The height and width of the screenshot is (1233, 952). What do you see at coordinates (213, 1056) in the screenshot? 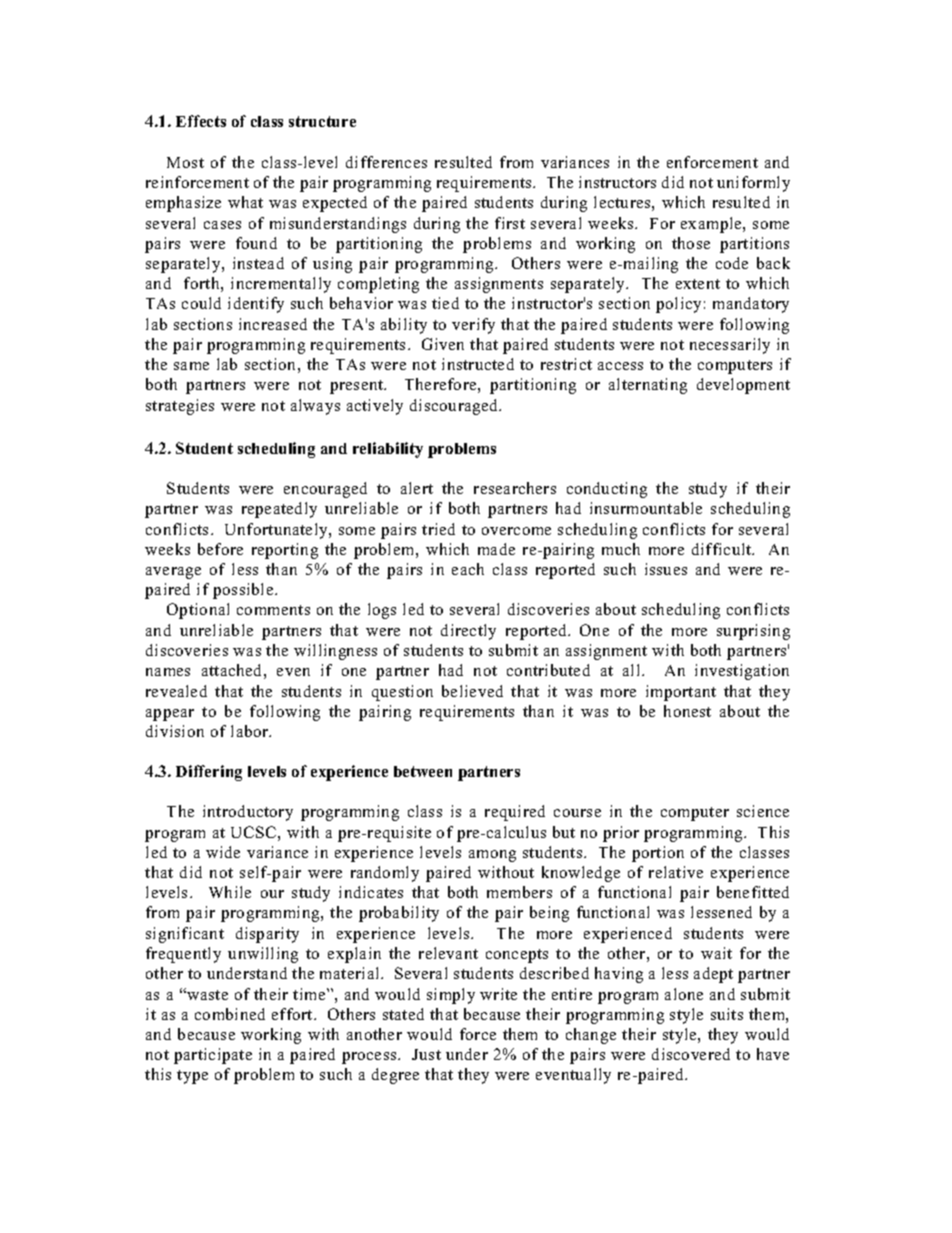
I see `participate` at bounding box center [213, 1056].
